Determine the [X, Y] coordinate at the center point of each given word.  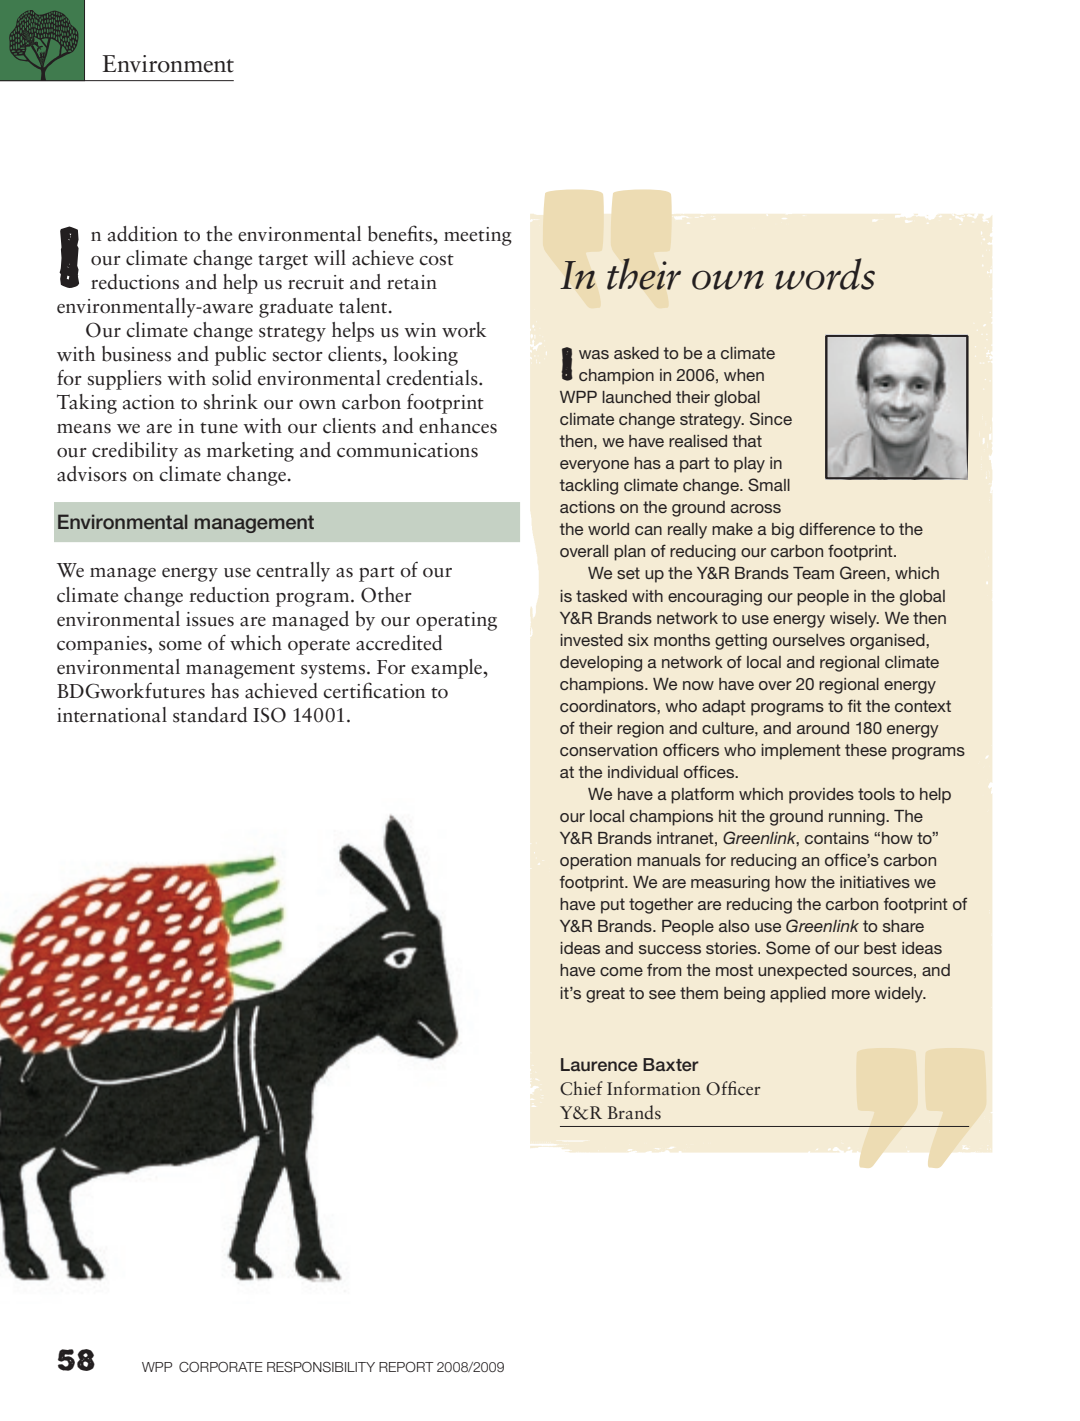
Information [654, 1088]
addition [142, 234]
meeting [478, 236]
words [825, 274]
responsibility [321, 1366]
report [406, 1366]
